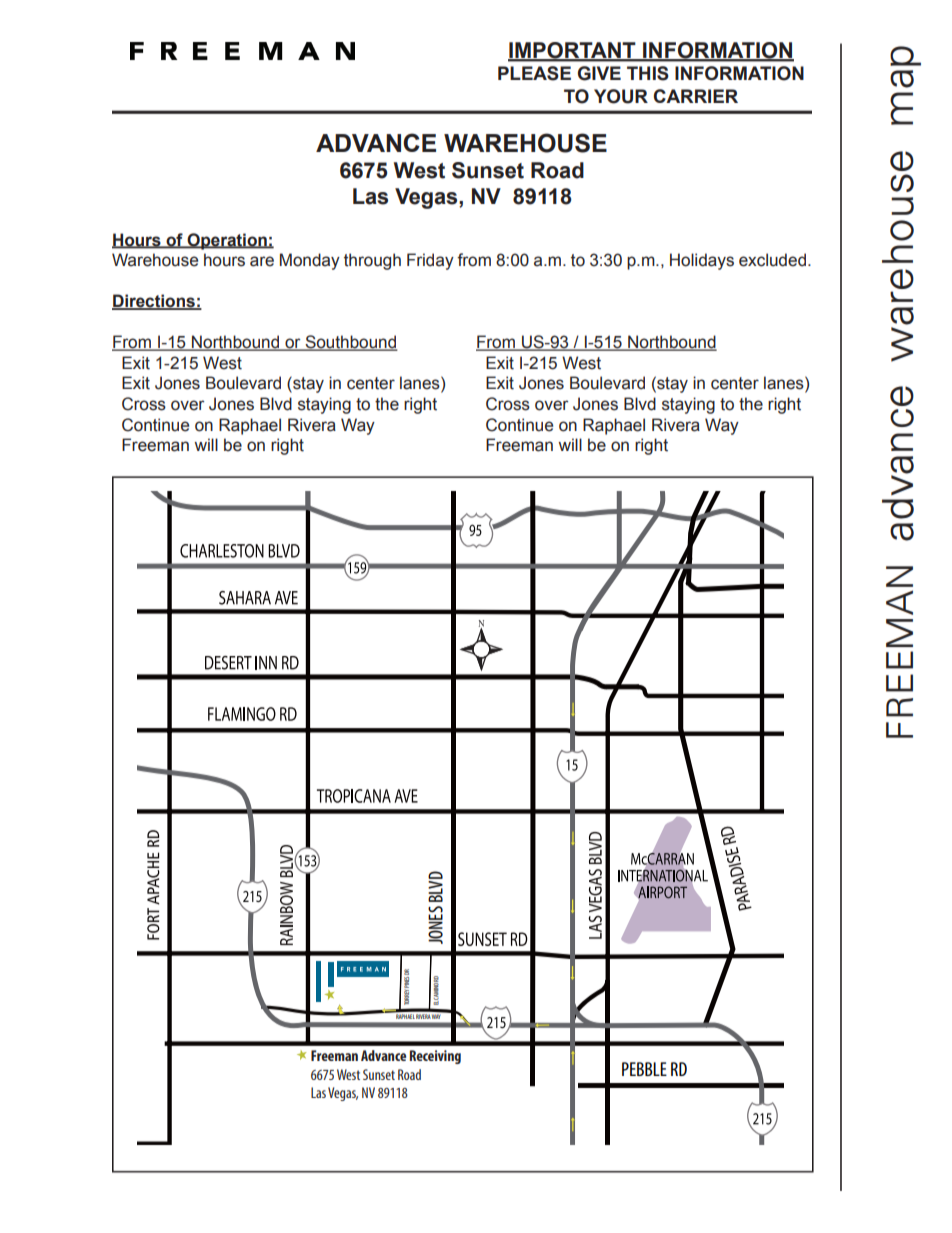 Image resolution: width=952 pixels, height=1233 pixels. I want to click on Monday, so click(310, 261).
